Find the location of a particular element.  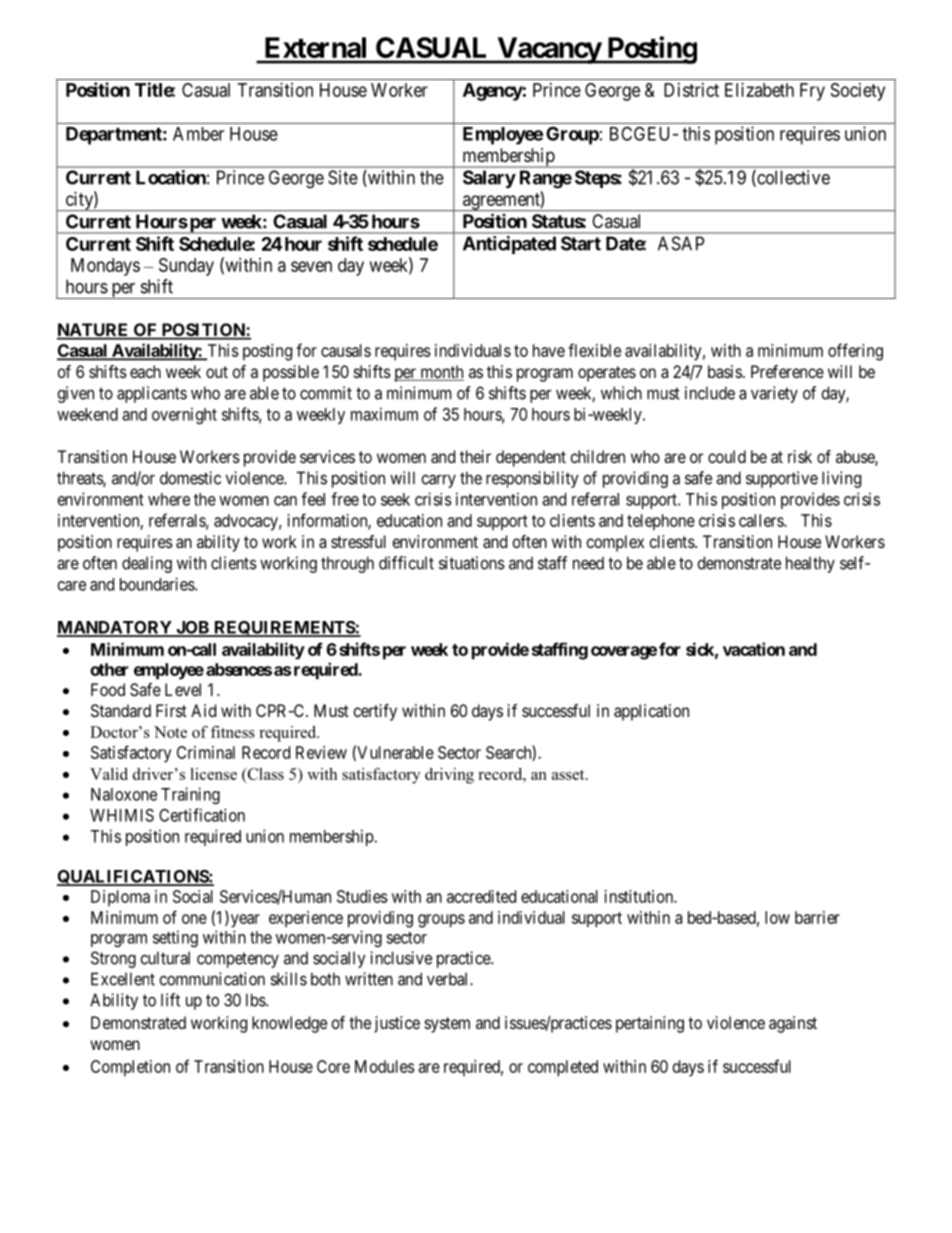

Completion is located at coordinates (130, 1068).
